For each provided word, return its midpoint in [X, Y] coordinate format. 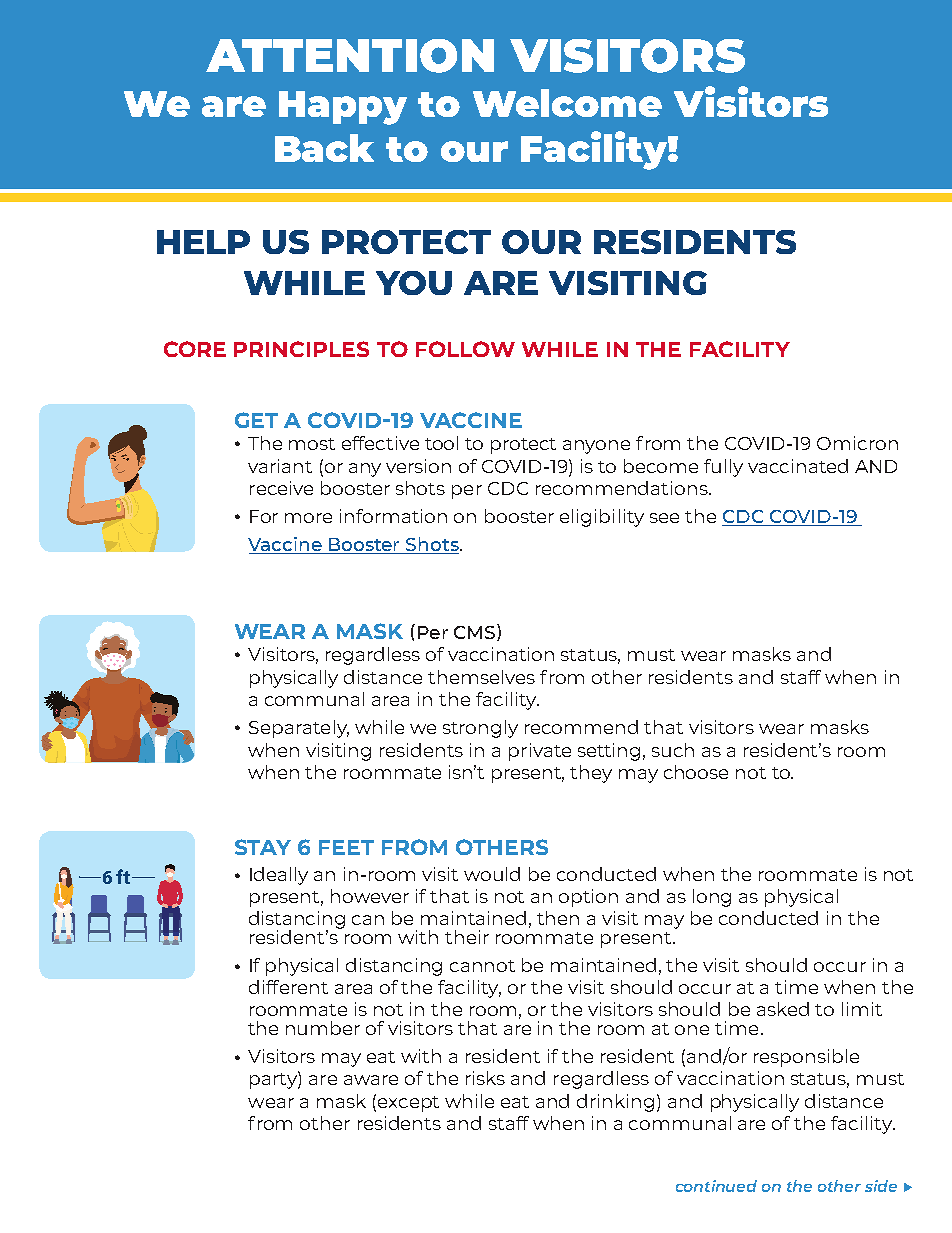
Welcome [567, 103]
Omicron [857, 443]
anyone [596, 447]
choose [696, 772]
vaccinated [798, 466]
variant [280, 466]
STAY [263, 847]
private [540, 752]
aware [371, 1080]
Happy [343, 108]
